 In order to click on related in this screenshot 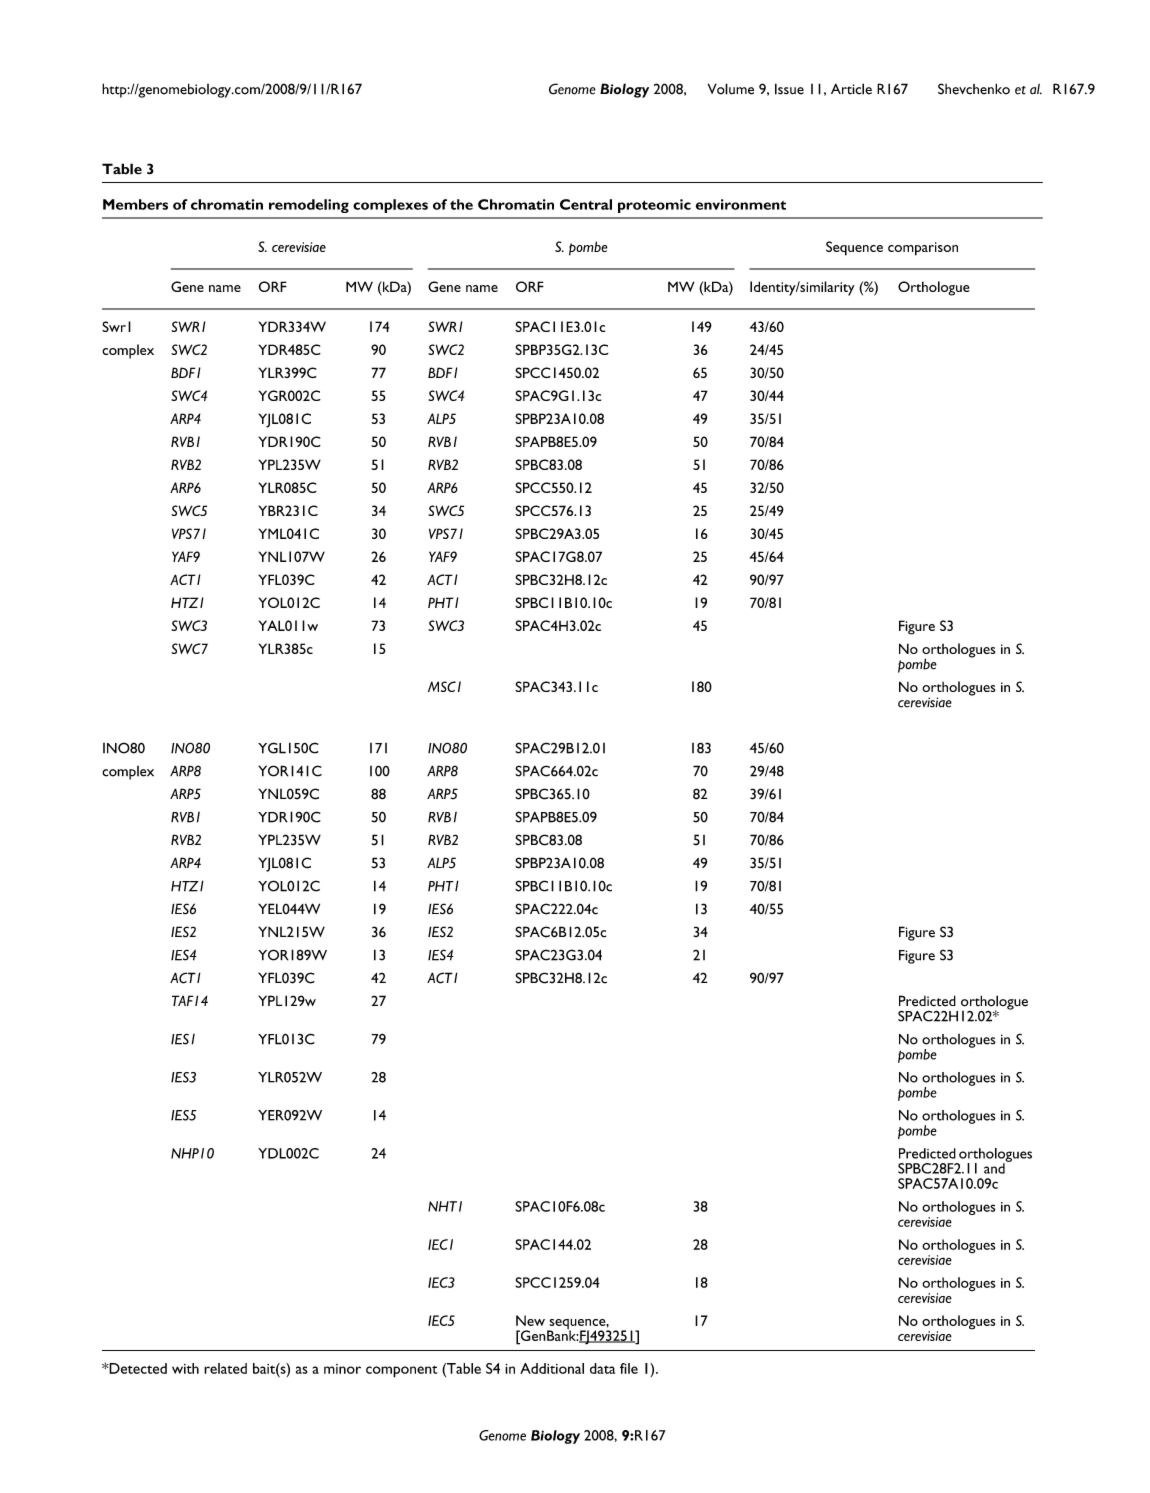, I will do `click(225, 1368)`.
